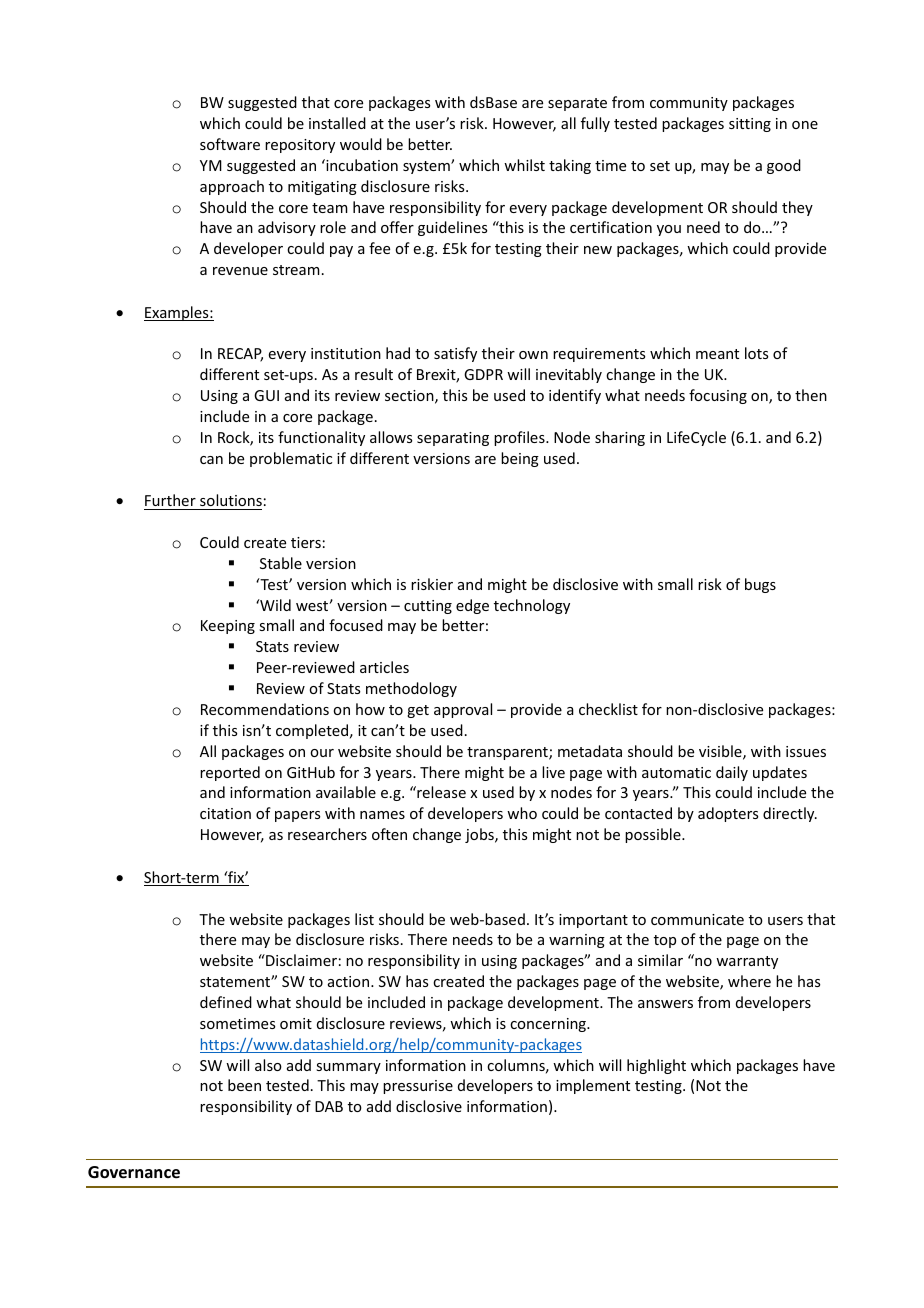  I want to click on bugs, so click(760, 585).
